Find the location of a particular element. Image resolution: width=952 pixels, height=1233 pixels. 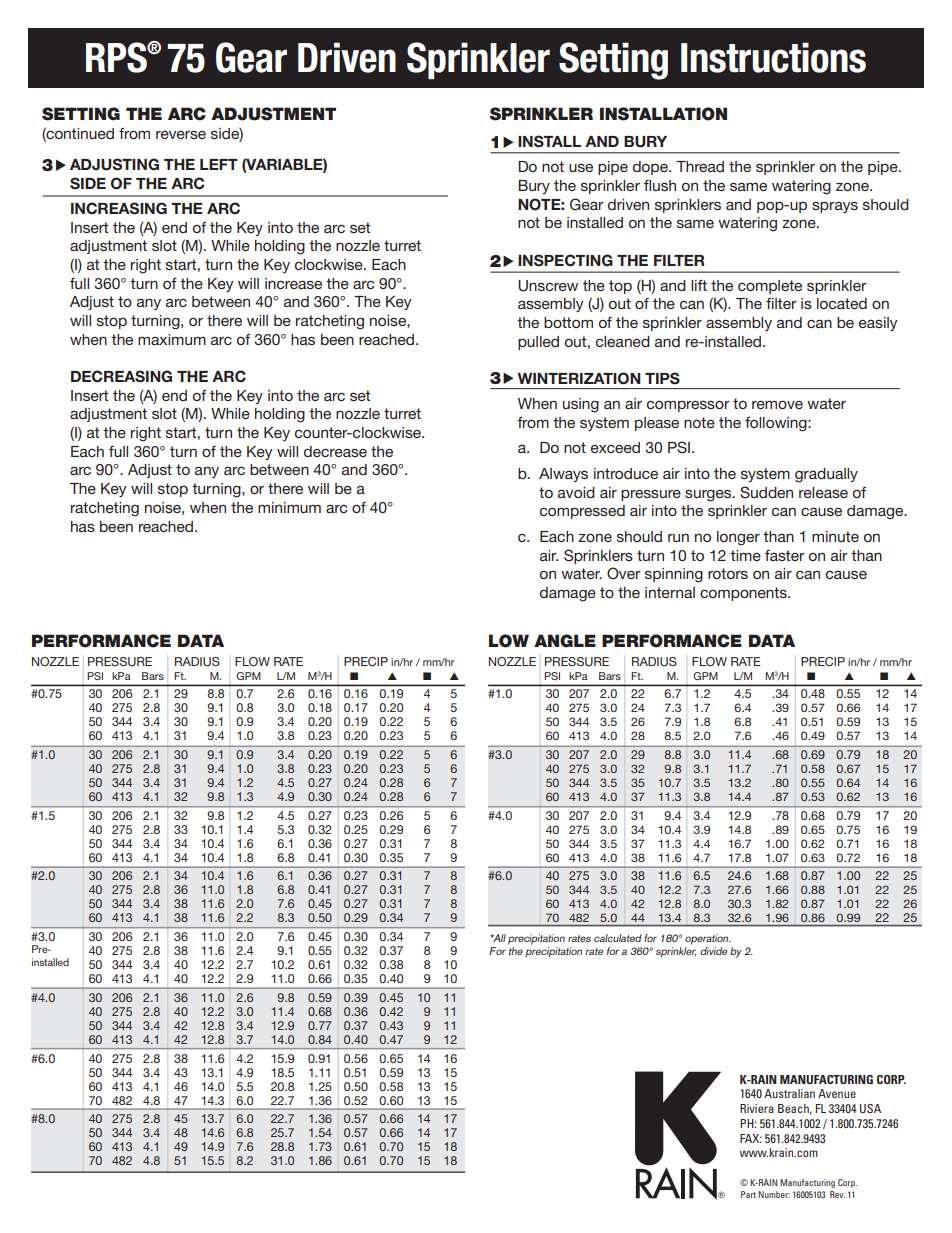

Instructions is located at coordinates (773, 57).
